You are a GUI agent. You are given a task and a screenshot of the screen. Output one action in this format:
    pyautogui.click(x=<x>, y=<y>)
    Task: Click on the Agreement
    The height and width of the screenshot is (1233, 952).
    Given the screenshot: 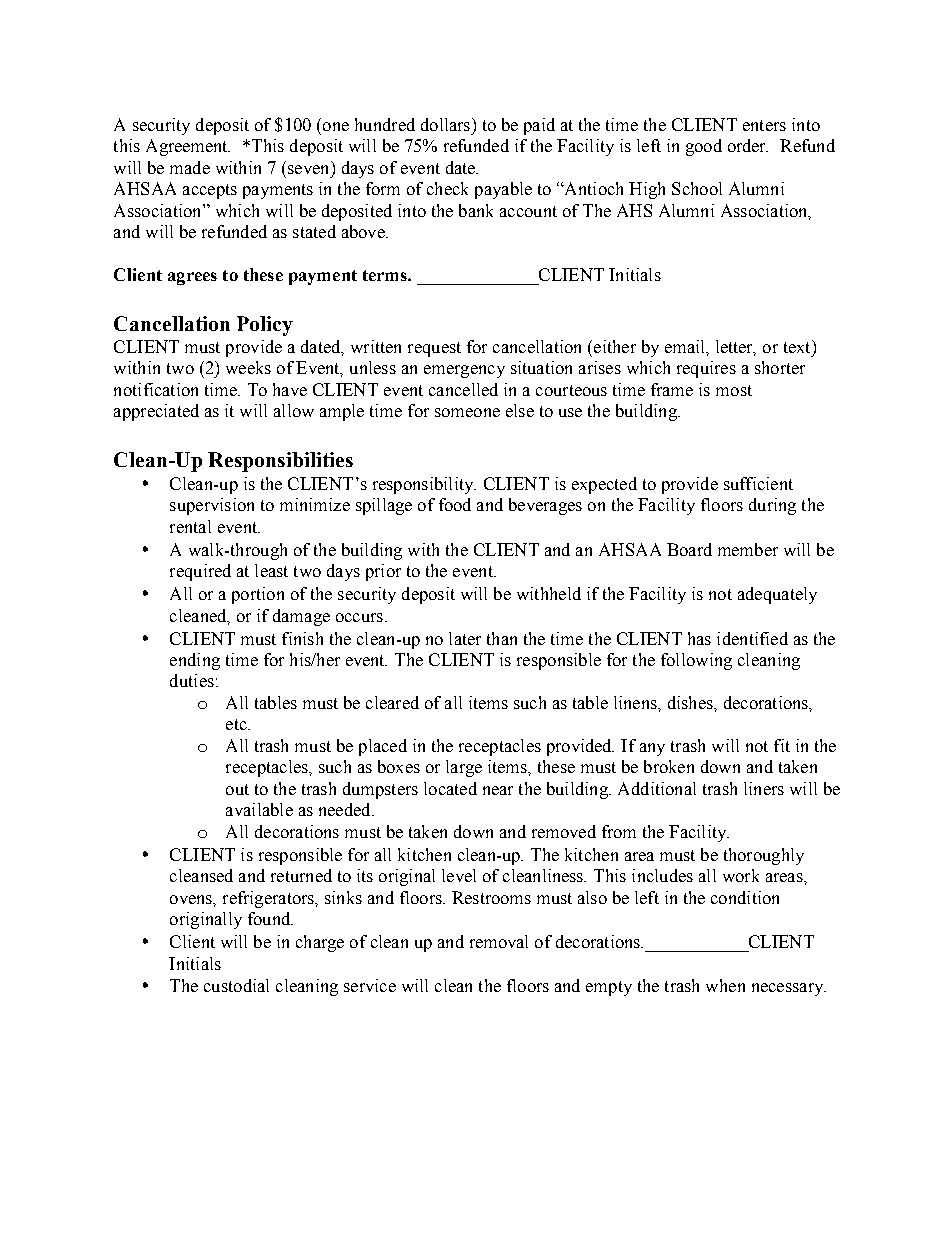 What is the action you would take?
    pyautogui.click(x=188, y=147)
